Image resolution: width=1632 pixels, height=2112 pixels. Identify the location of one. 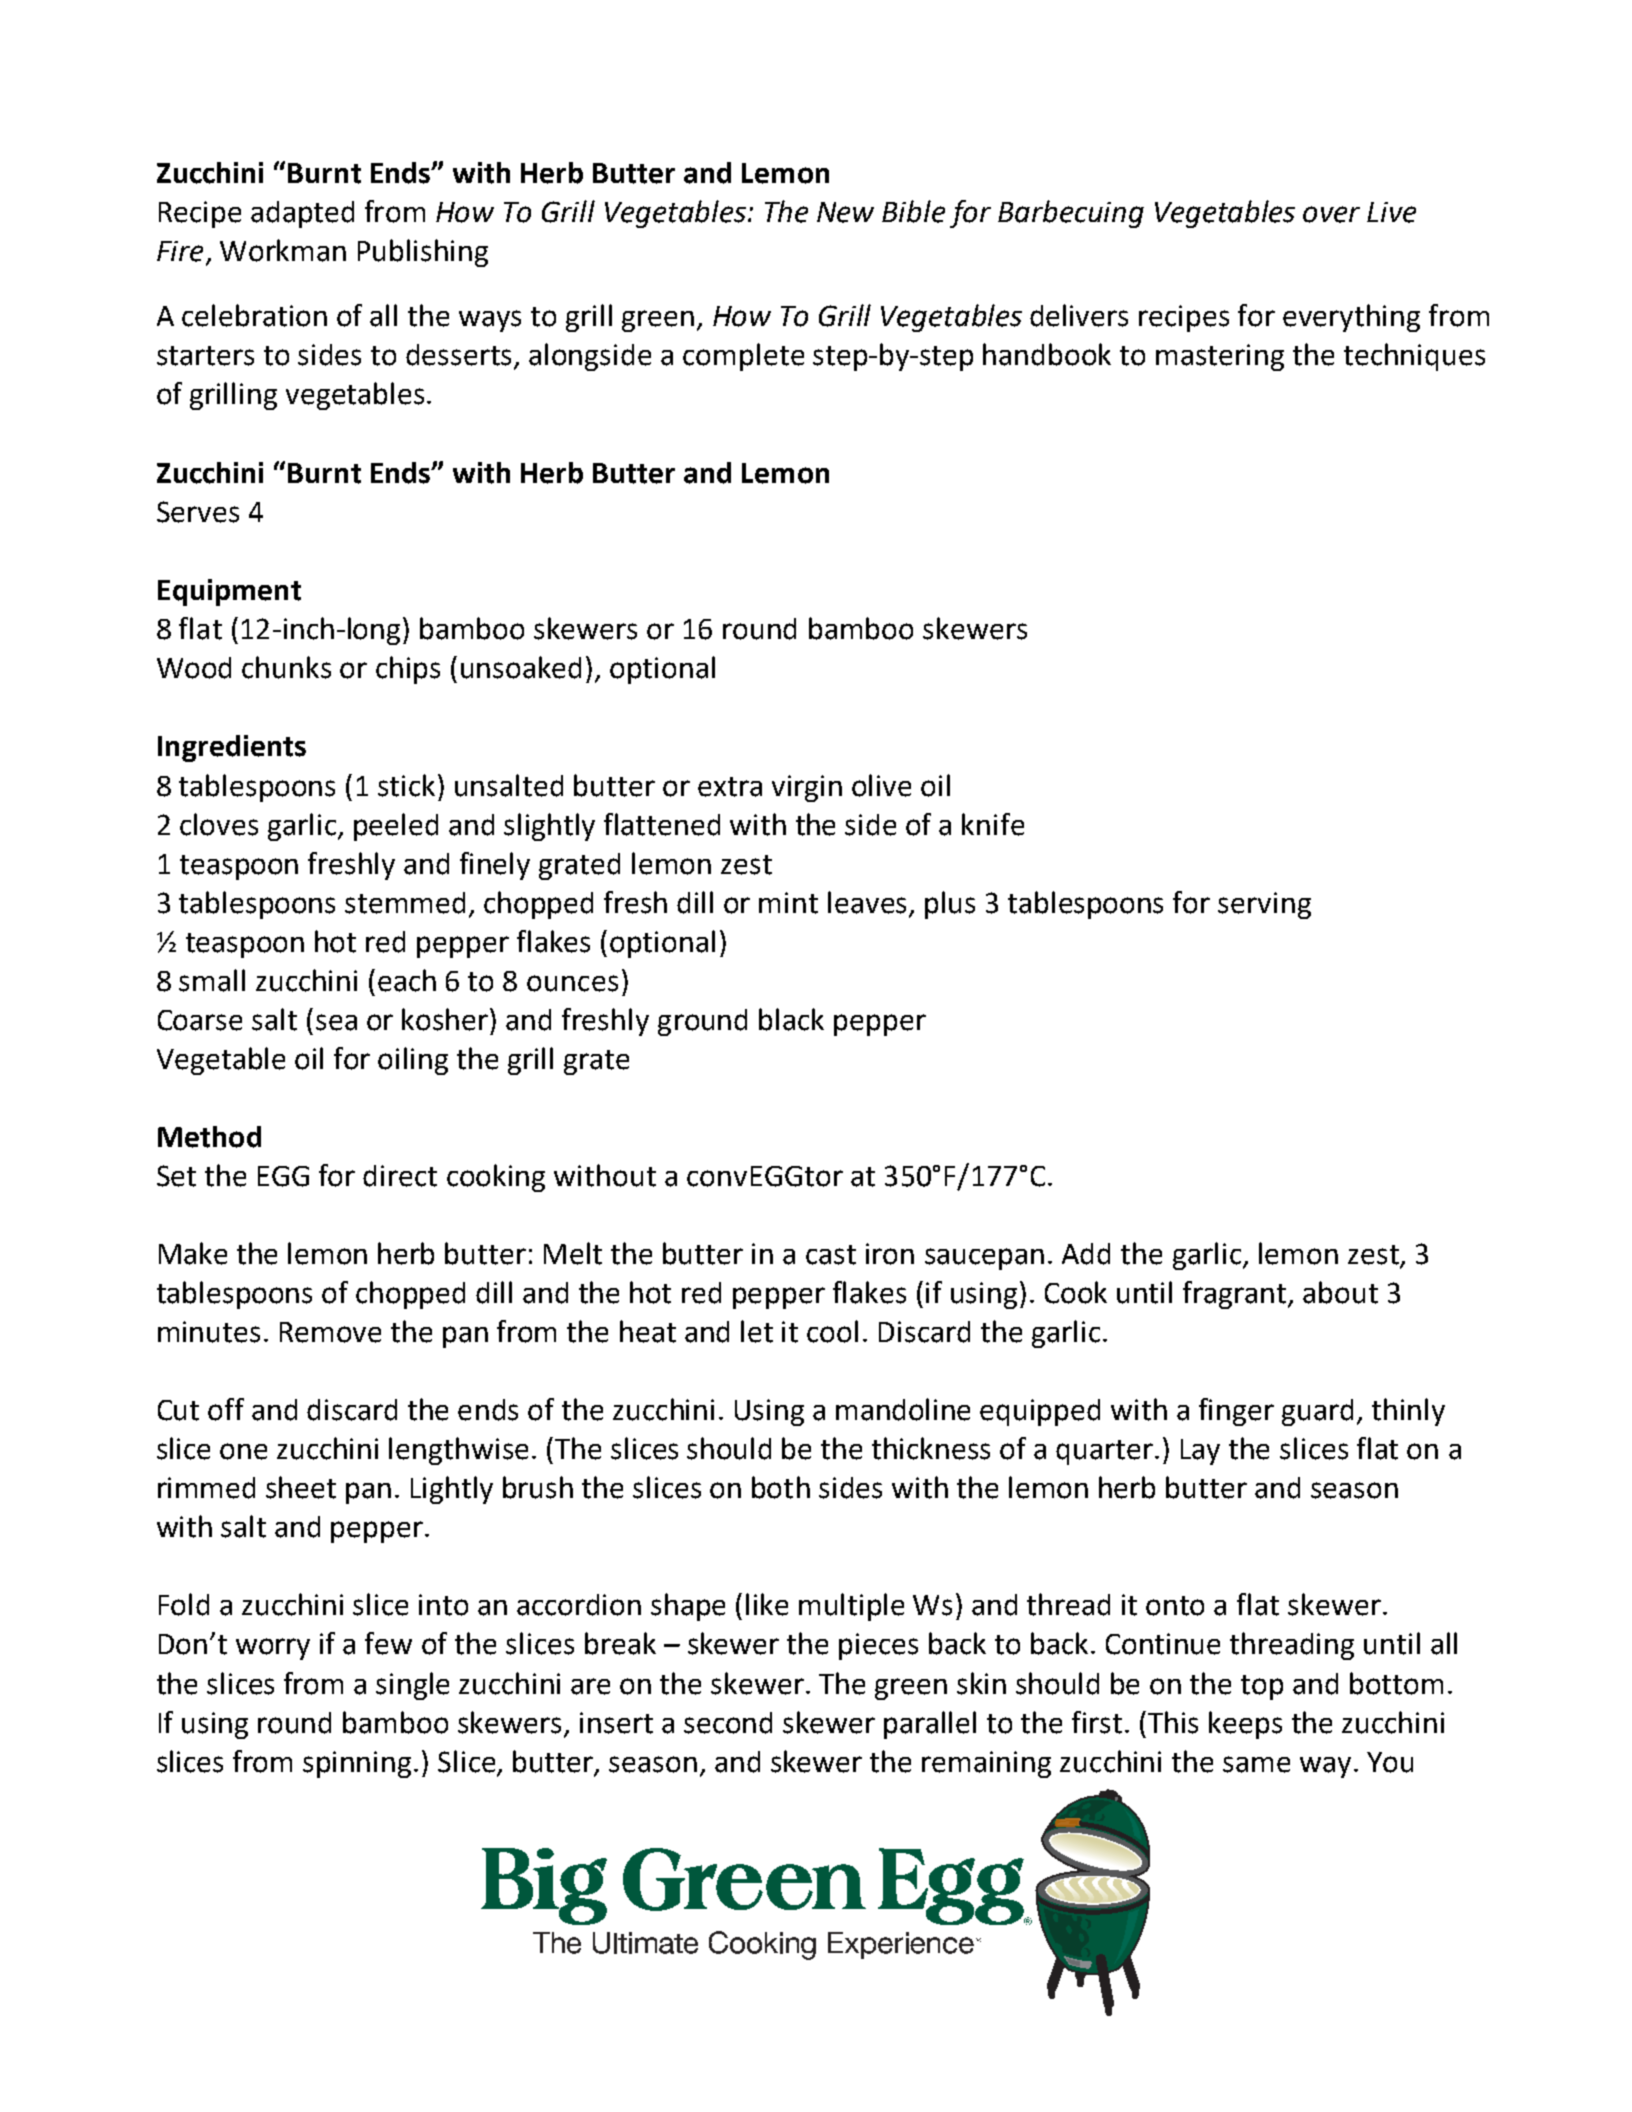
(243, 1451).
